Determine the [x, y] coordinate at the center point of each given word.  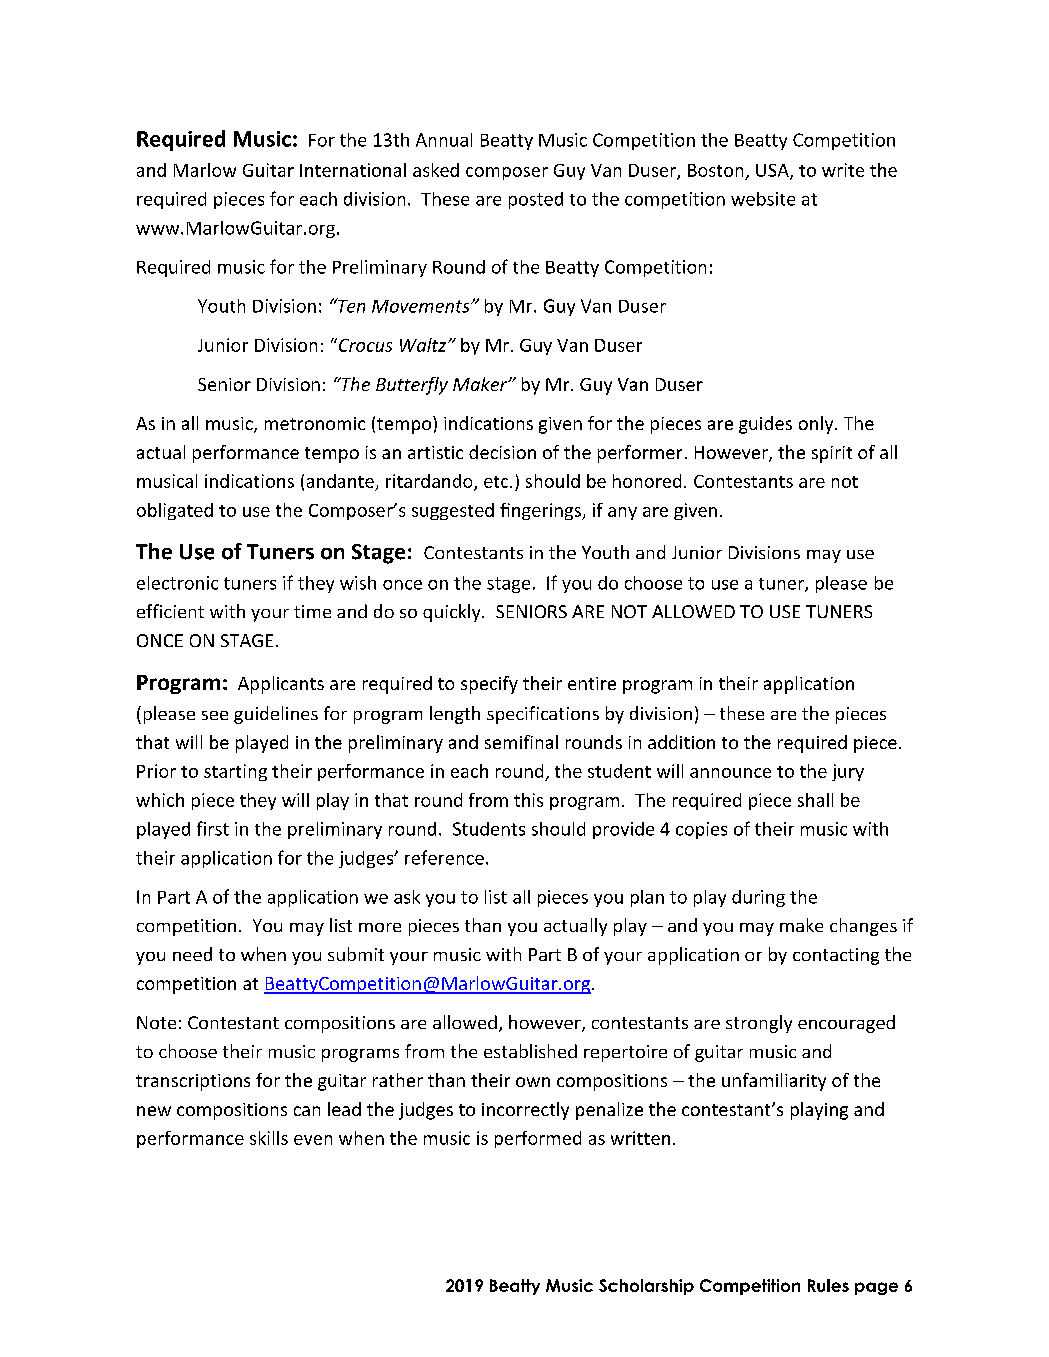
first [213, 828]
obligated [175, 511]
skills [269, 1138]
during [758, 898]
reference [444, 857]
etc [497, 482]
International [353, 170]
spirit [832, 454]
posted [536, 200]
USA [773, 171]
